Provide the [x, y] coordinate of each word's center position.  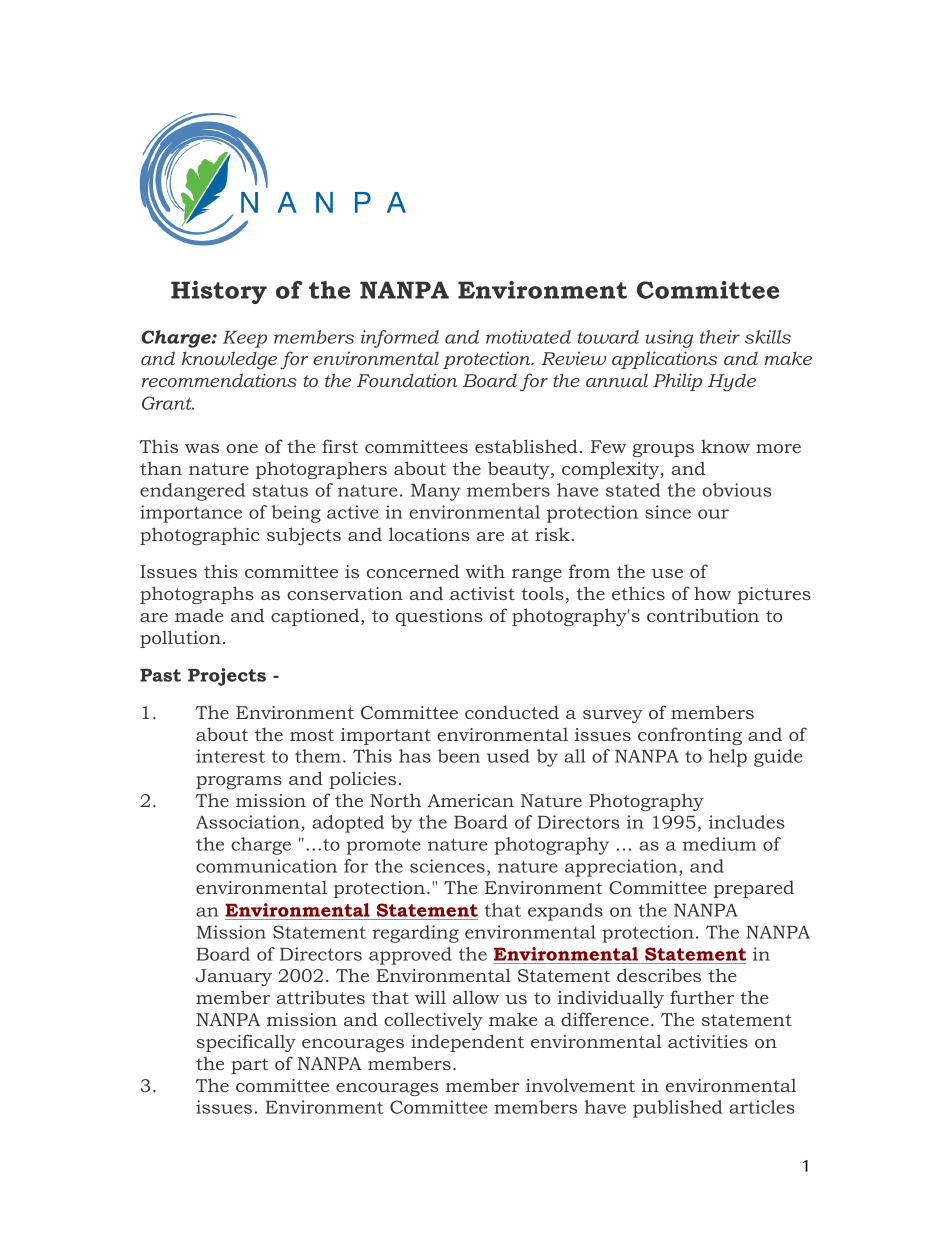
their [720, 337]
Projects [227, 677]
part [249, 1066]
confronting [690, 736]
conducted [512, 712]
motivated [528, 337]
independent [467, 1043]
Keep [245, 339]
